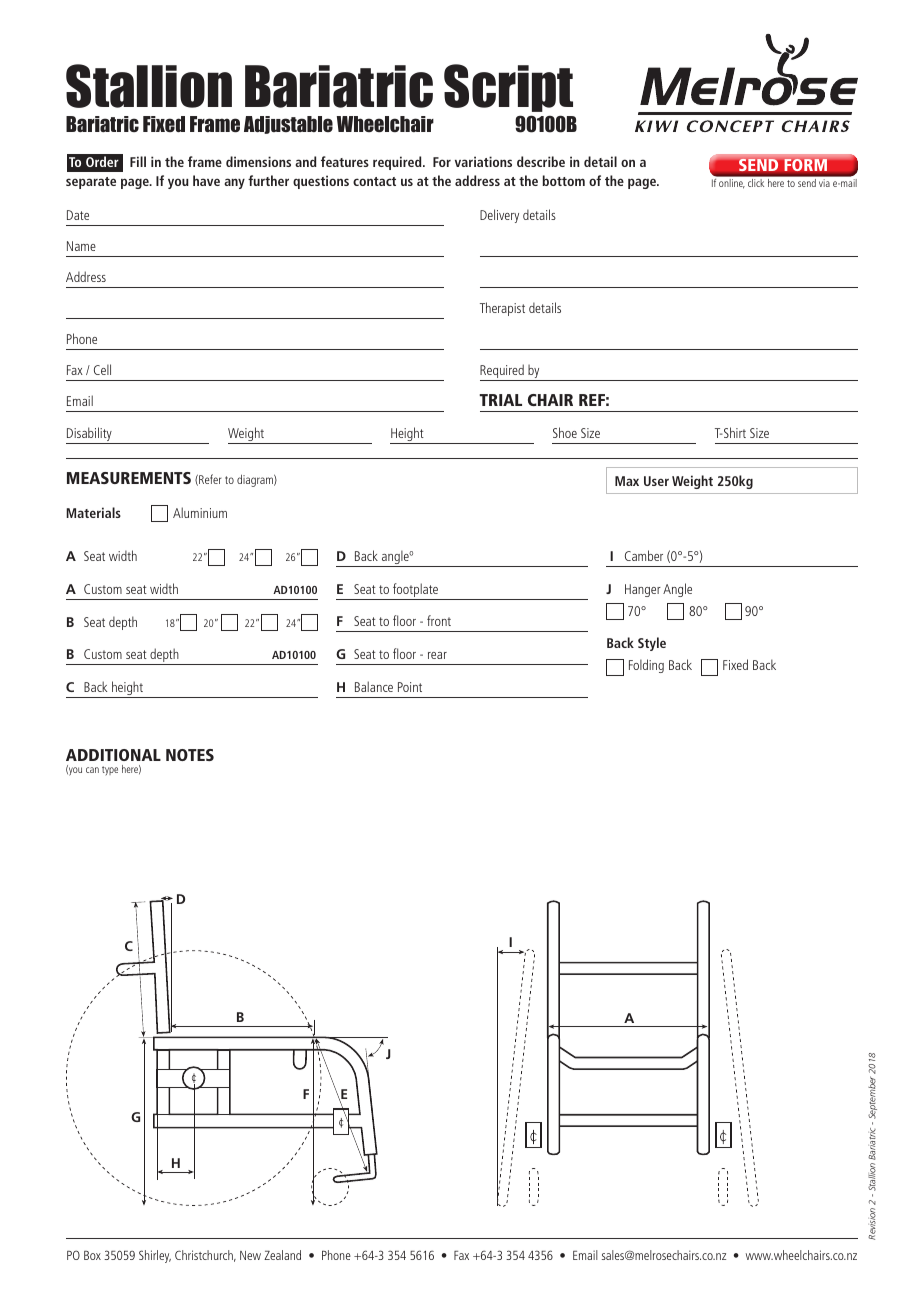 This screenshot has height=1308, width=924. Describe the element at coordinates (345, 161) in the screenshot. I see `features` at that location.
